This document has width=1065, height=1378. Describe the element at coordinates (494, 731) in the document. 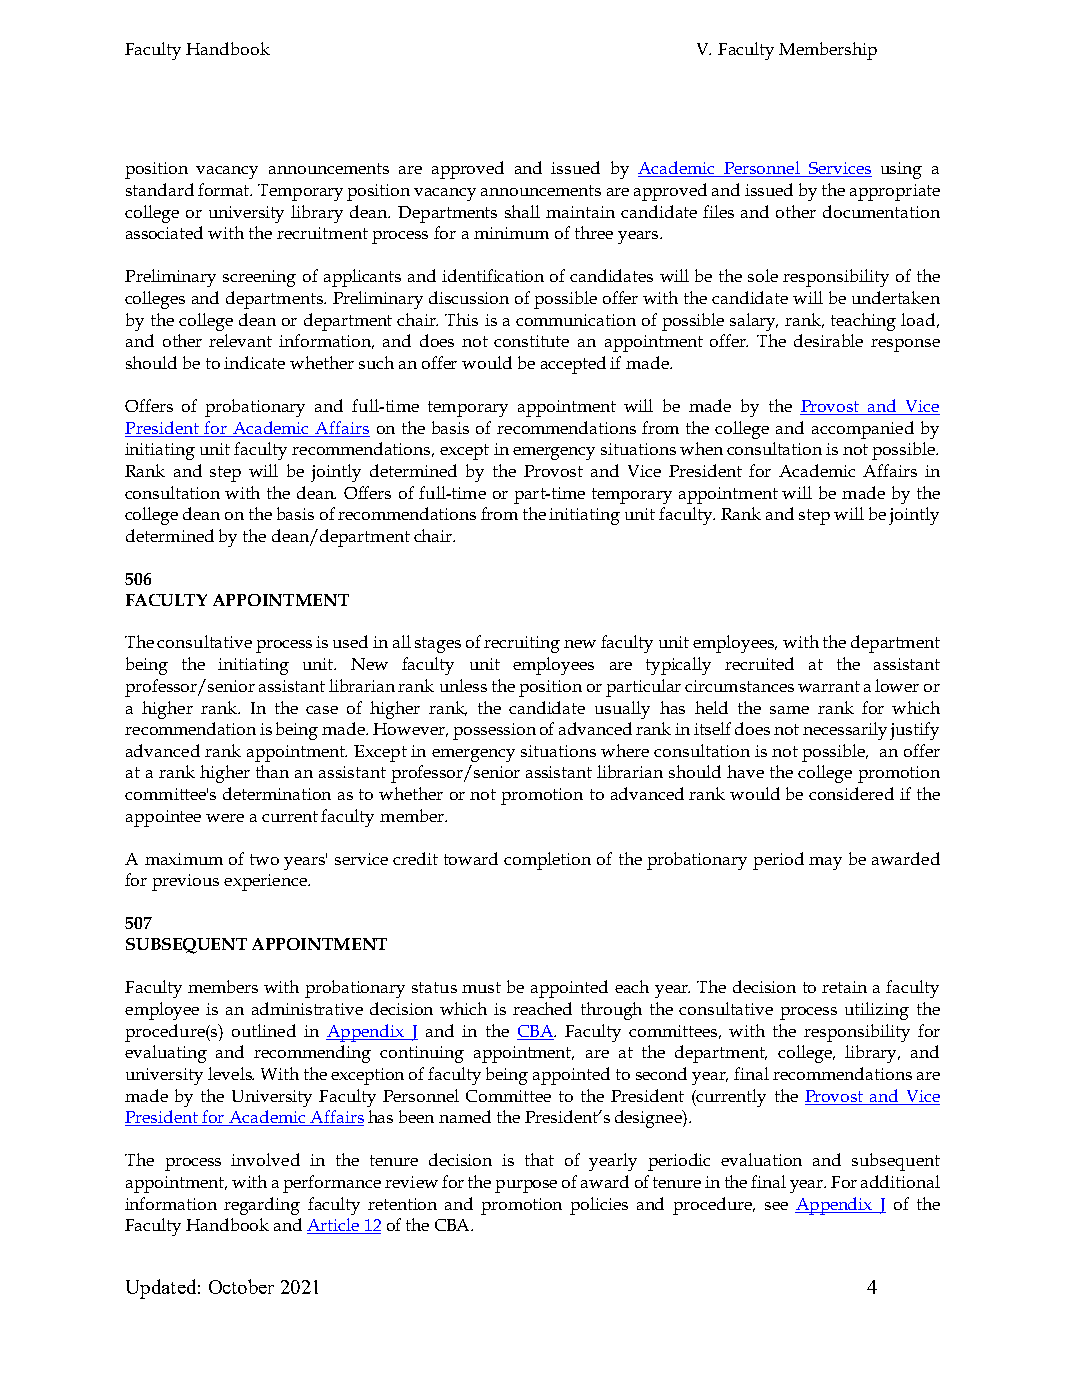

I see `possession` at that location.
